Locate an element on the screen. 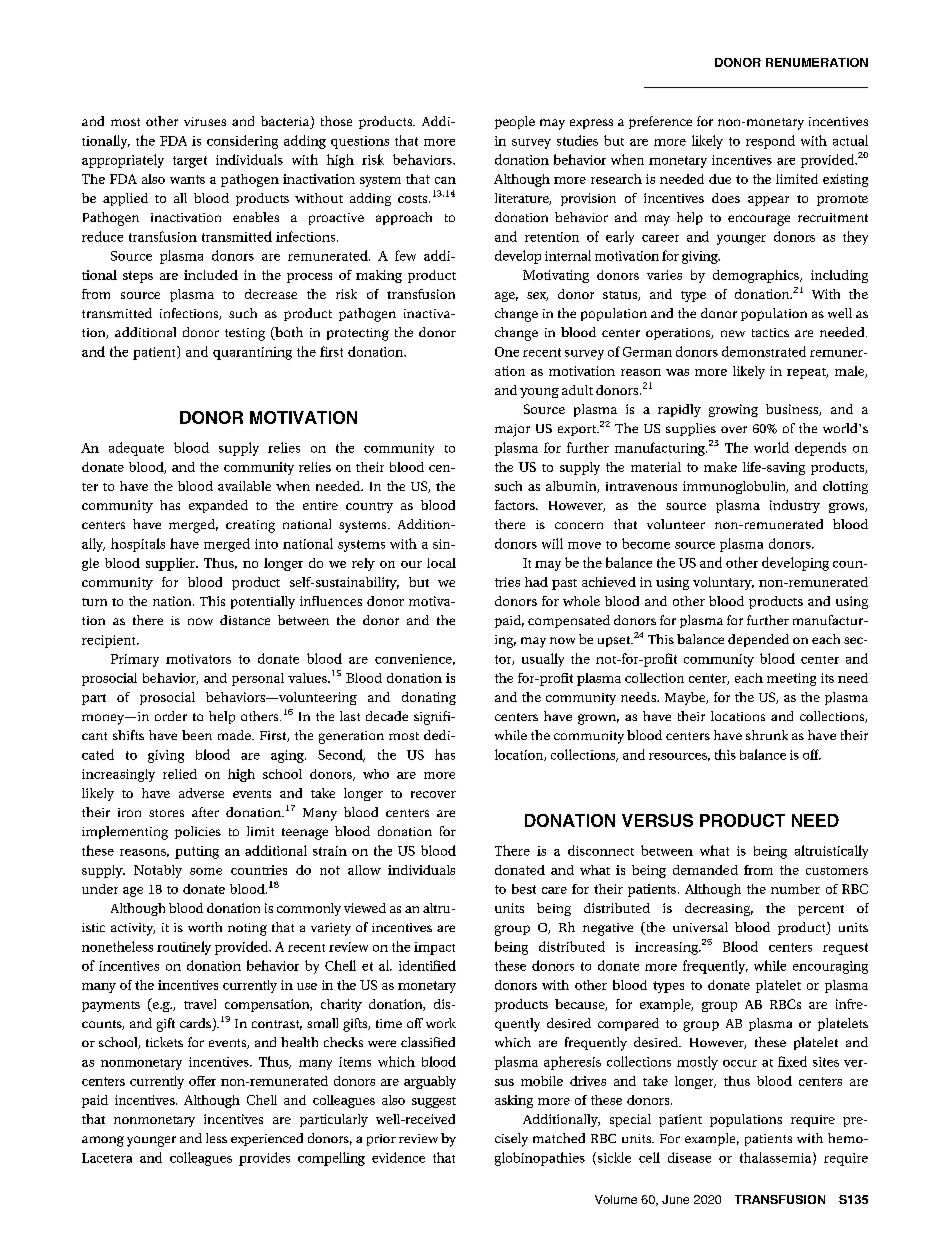  provides is located at coordinates (264, 1159).
